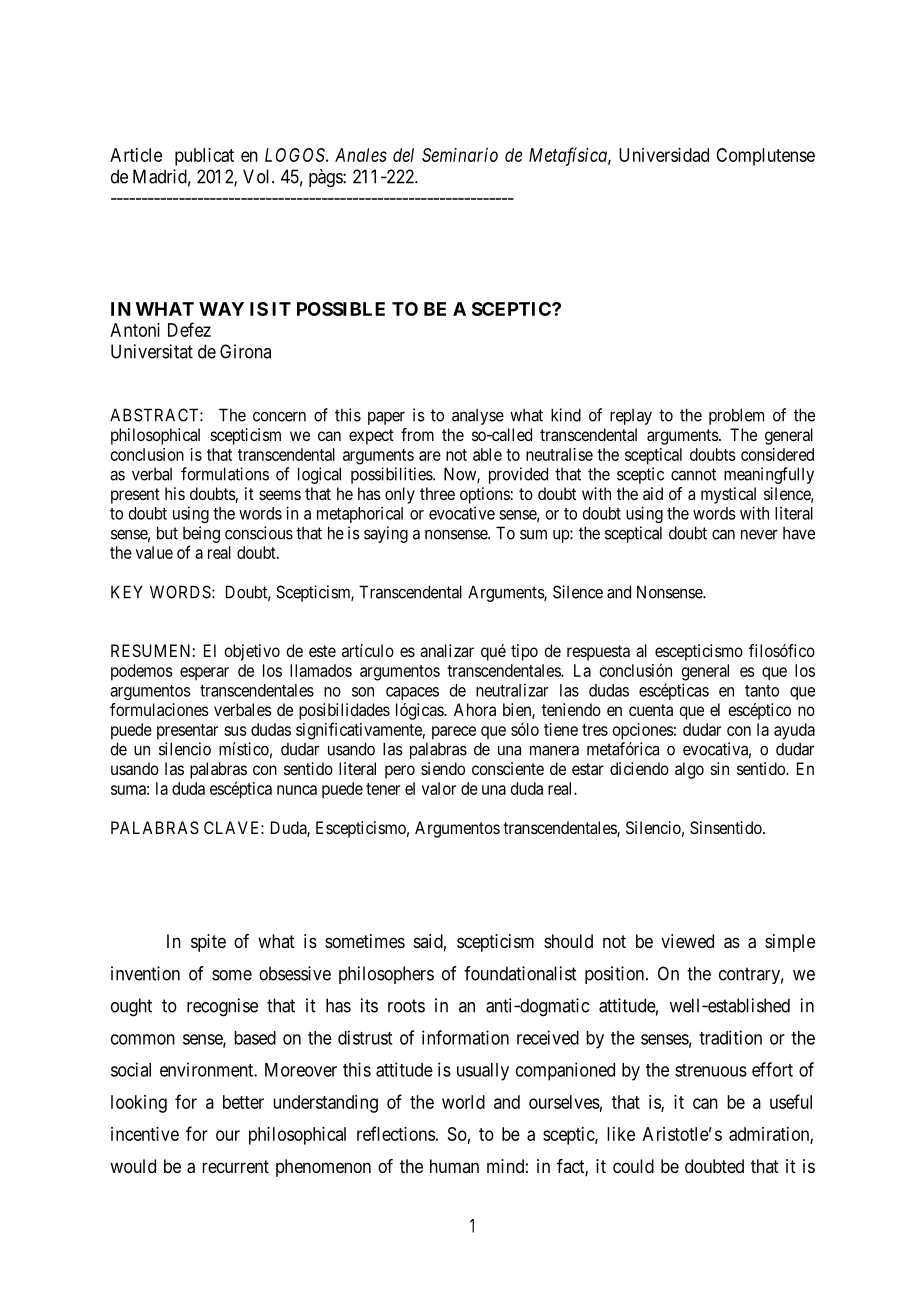 Image resolution: width=924 pixels, height=1308 pixels. Describe the element at coordinates (689, 770) in the screenshot. I see `algo` at that location.
